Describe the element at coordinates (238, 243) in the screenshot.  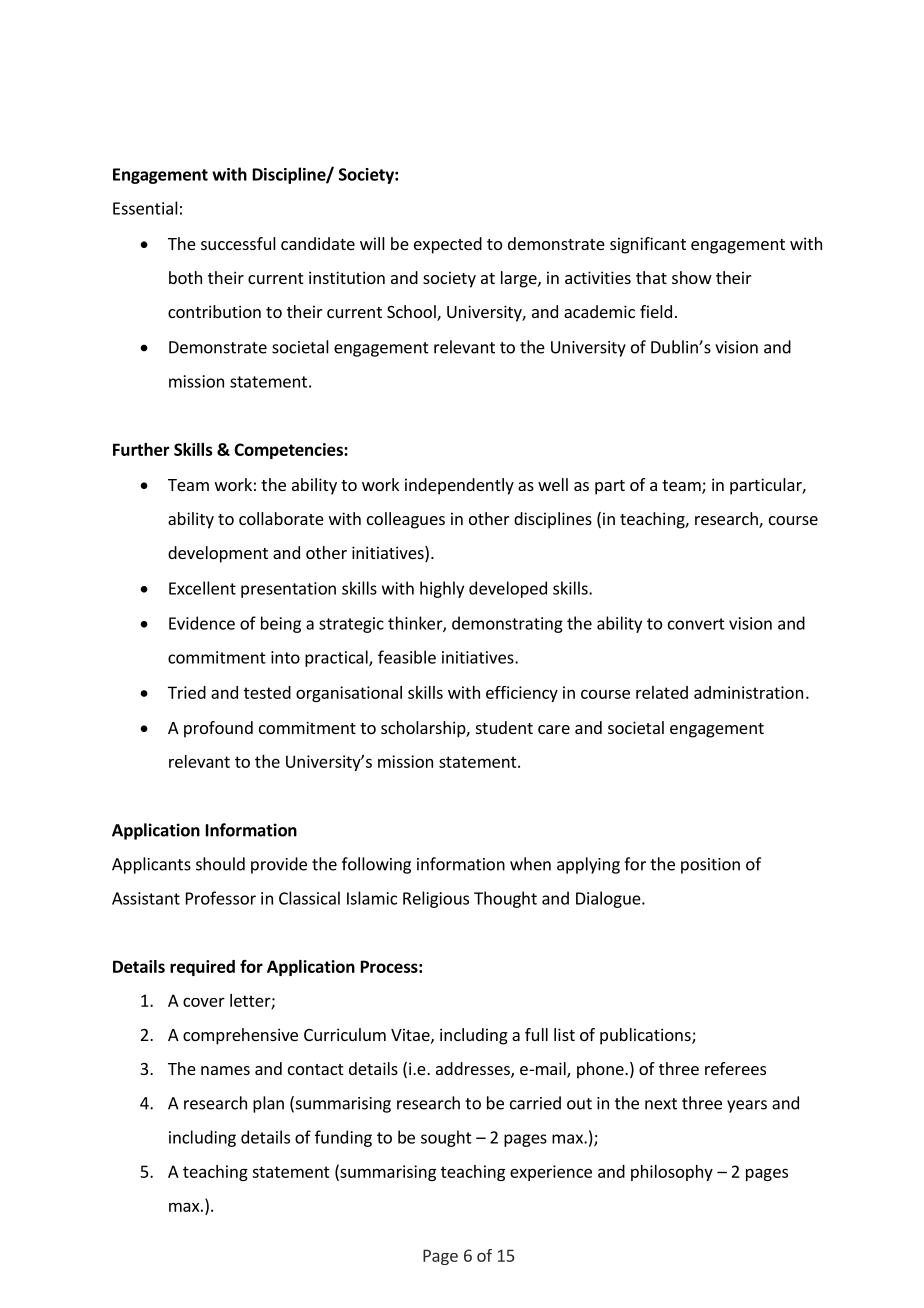
I see `successful` at that location.
